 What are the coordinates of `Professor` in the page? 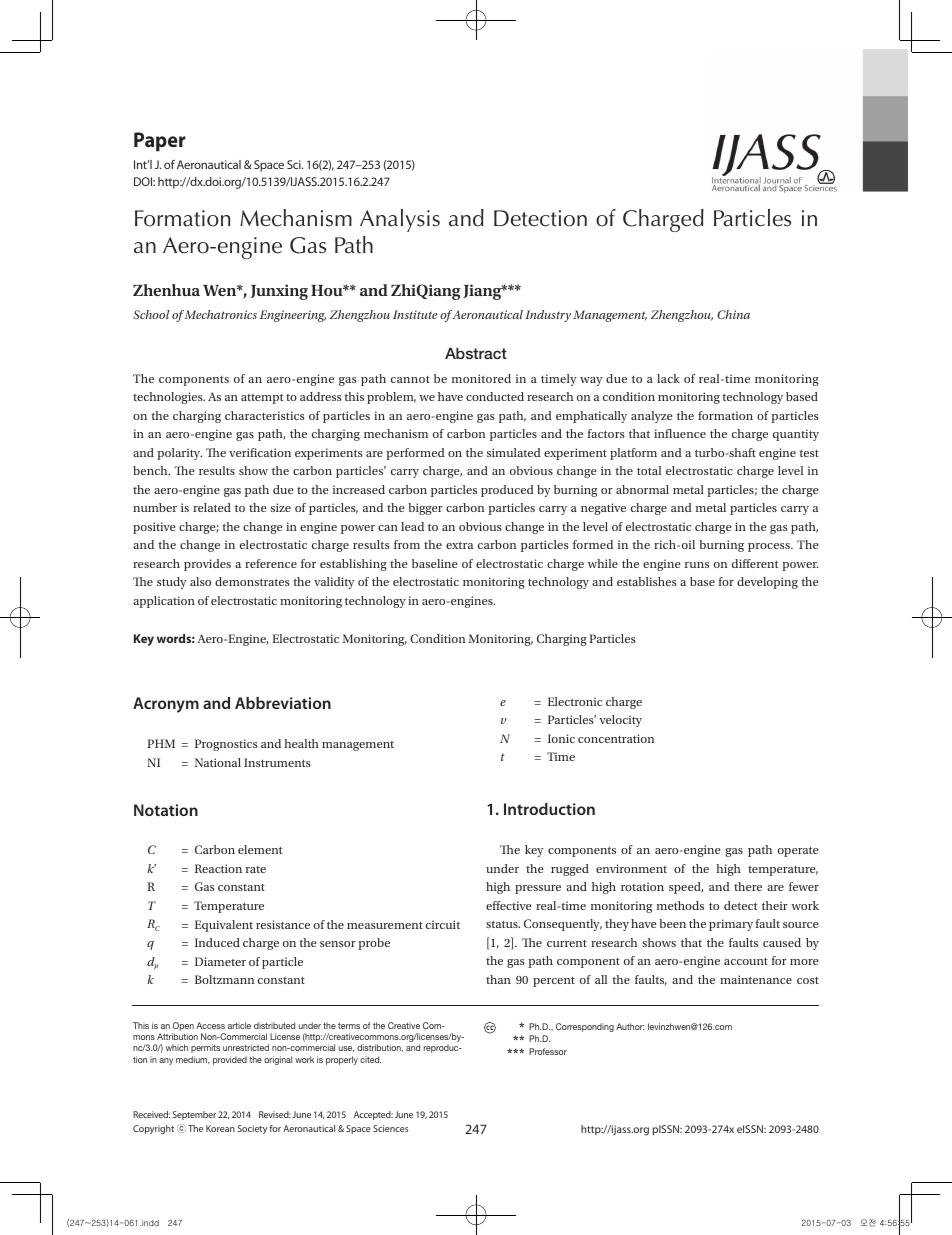 It's located at (548, 1051).
